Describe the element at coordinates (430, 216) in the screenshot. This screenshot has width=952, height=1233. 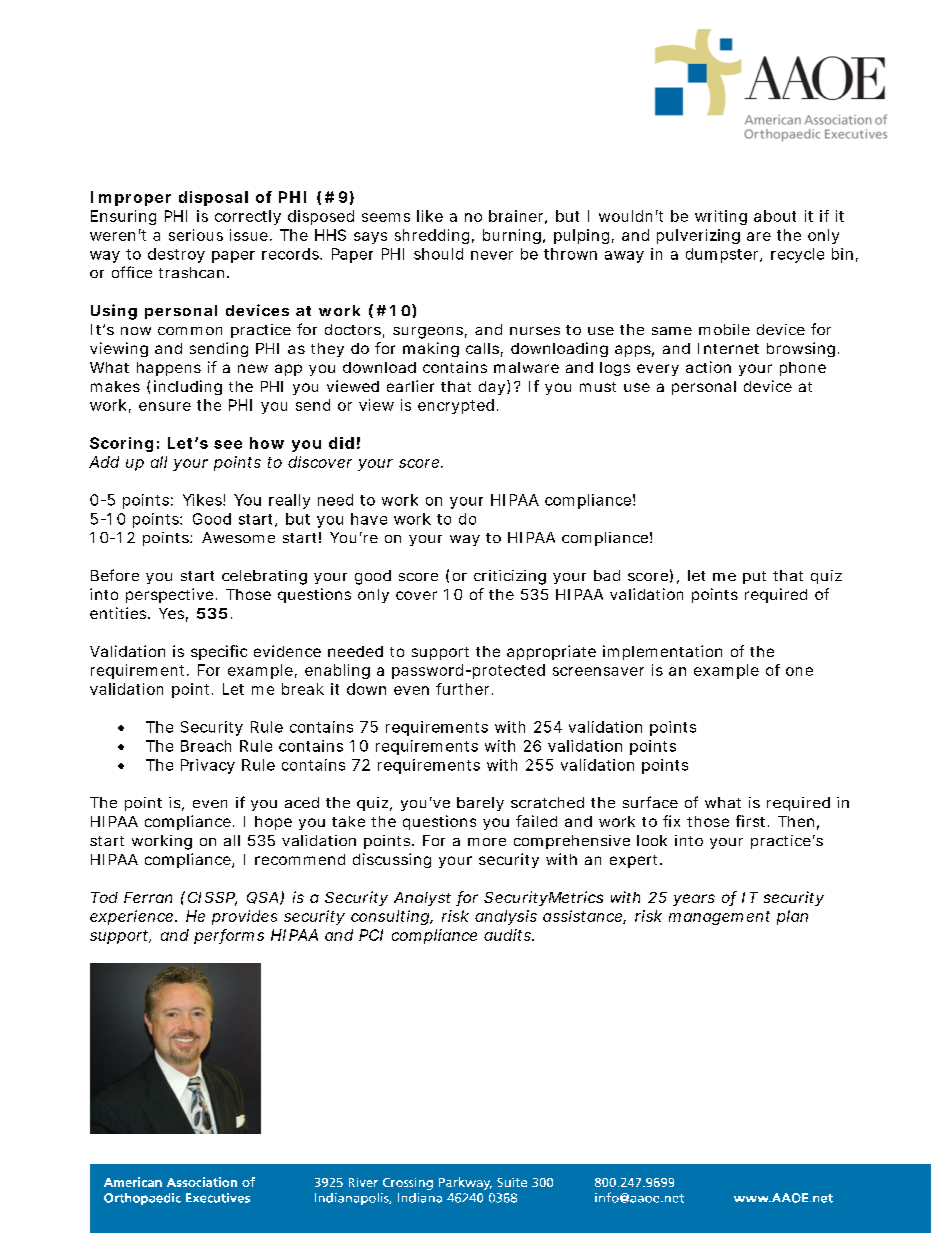
I see `like` at that location.
